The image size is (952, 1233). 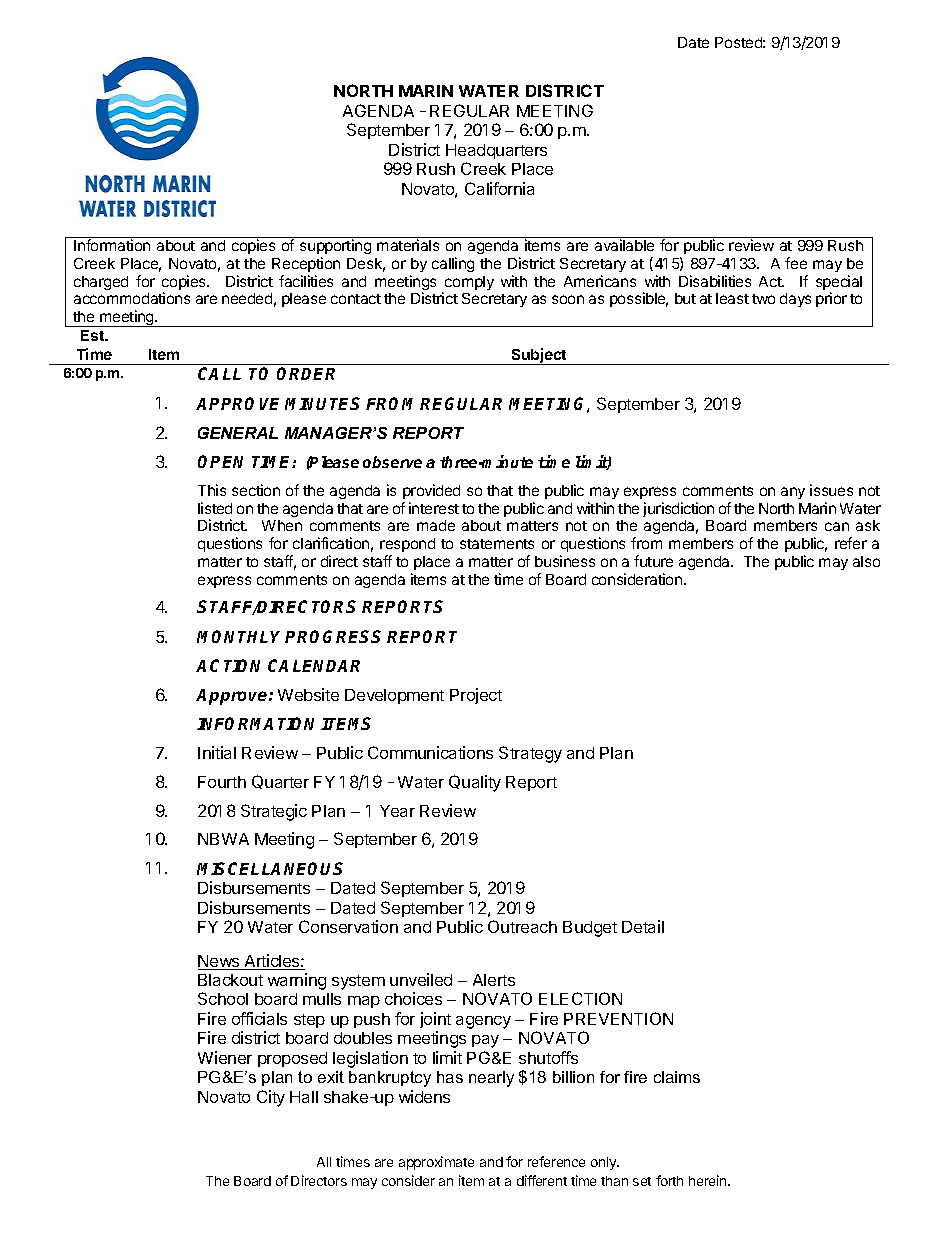 What do you see at coordinates (499, 188) in the screenshot?
I see `California` at bounding box center [499, 188].
